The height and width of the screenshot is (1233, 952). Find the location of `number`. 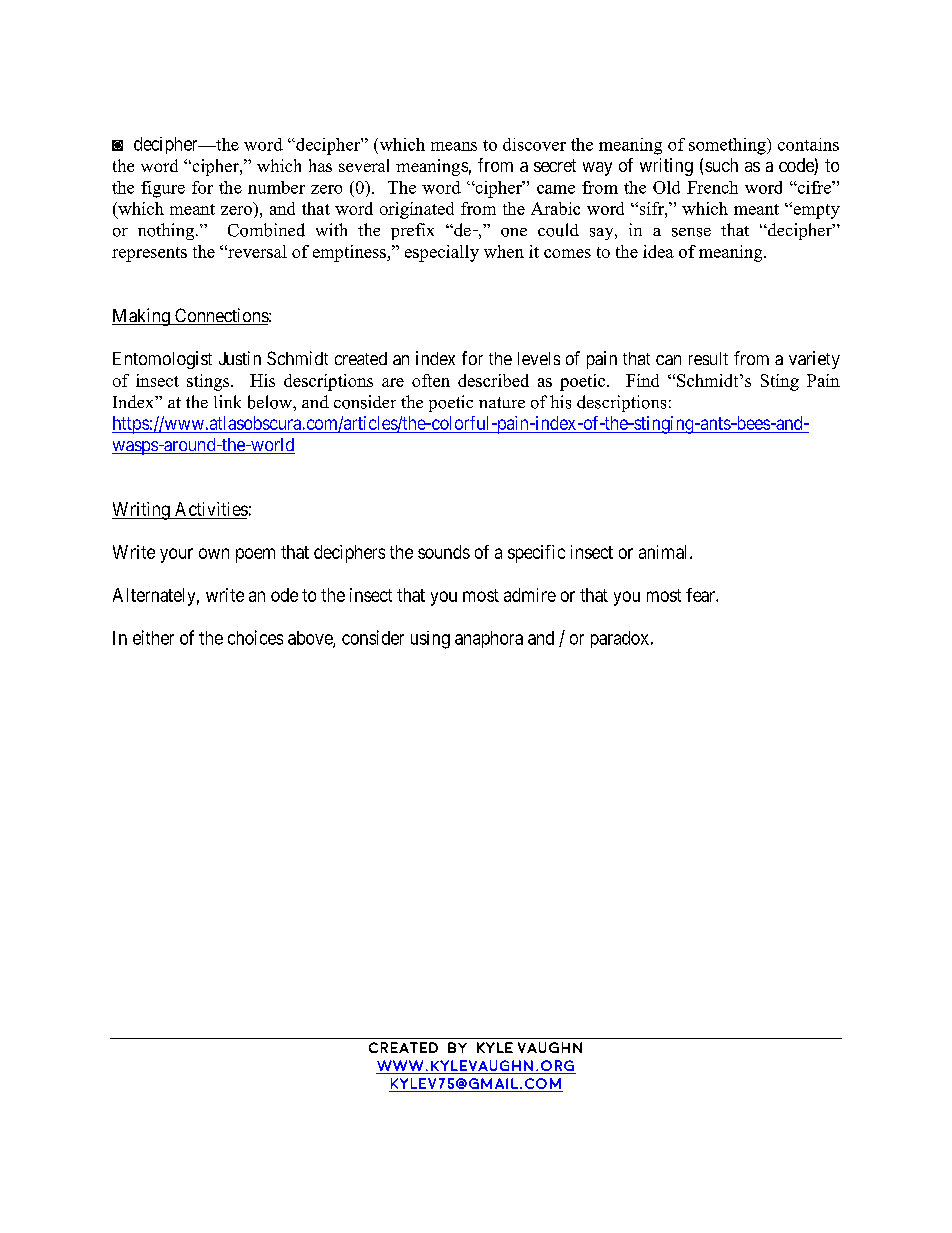

number is located at coordinates (276, 187).
